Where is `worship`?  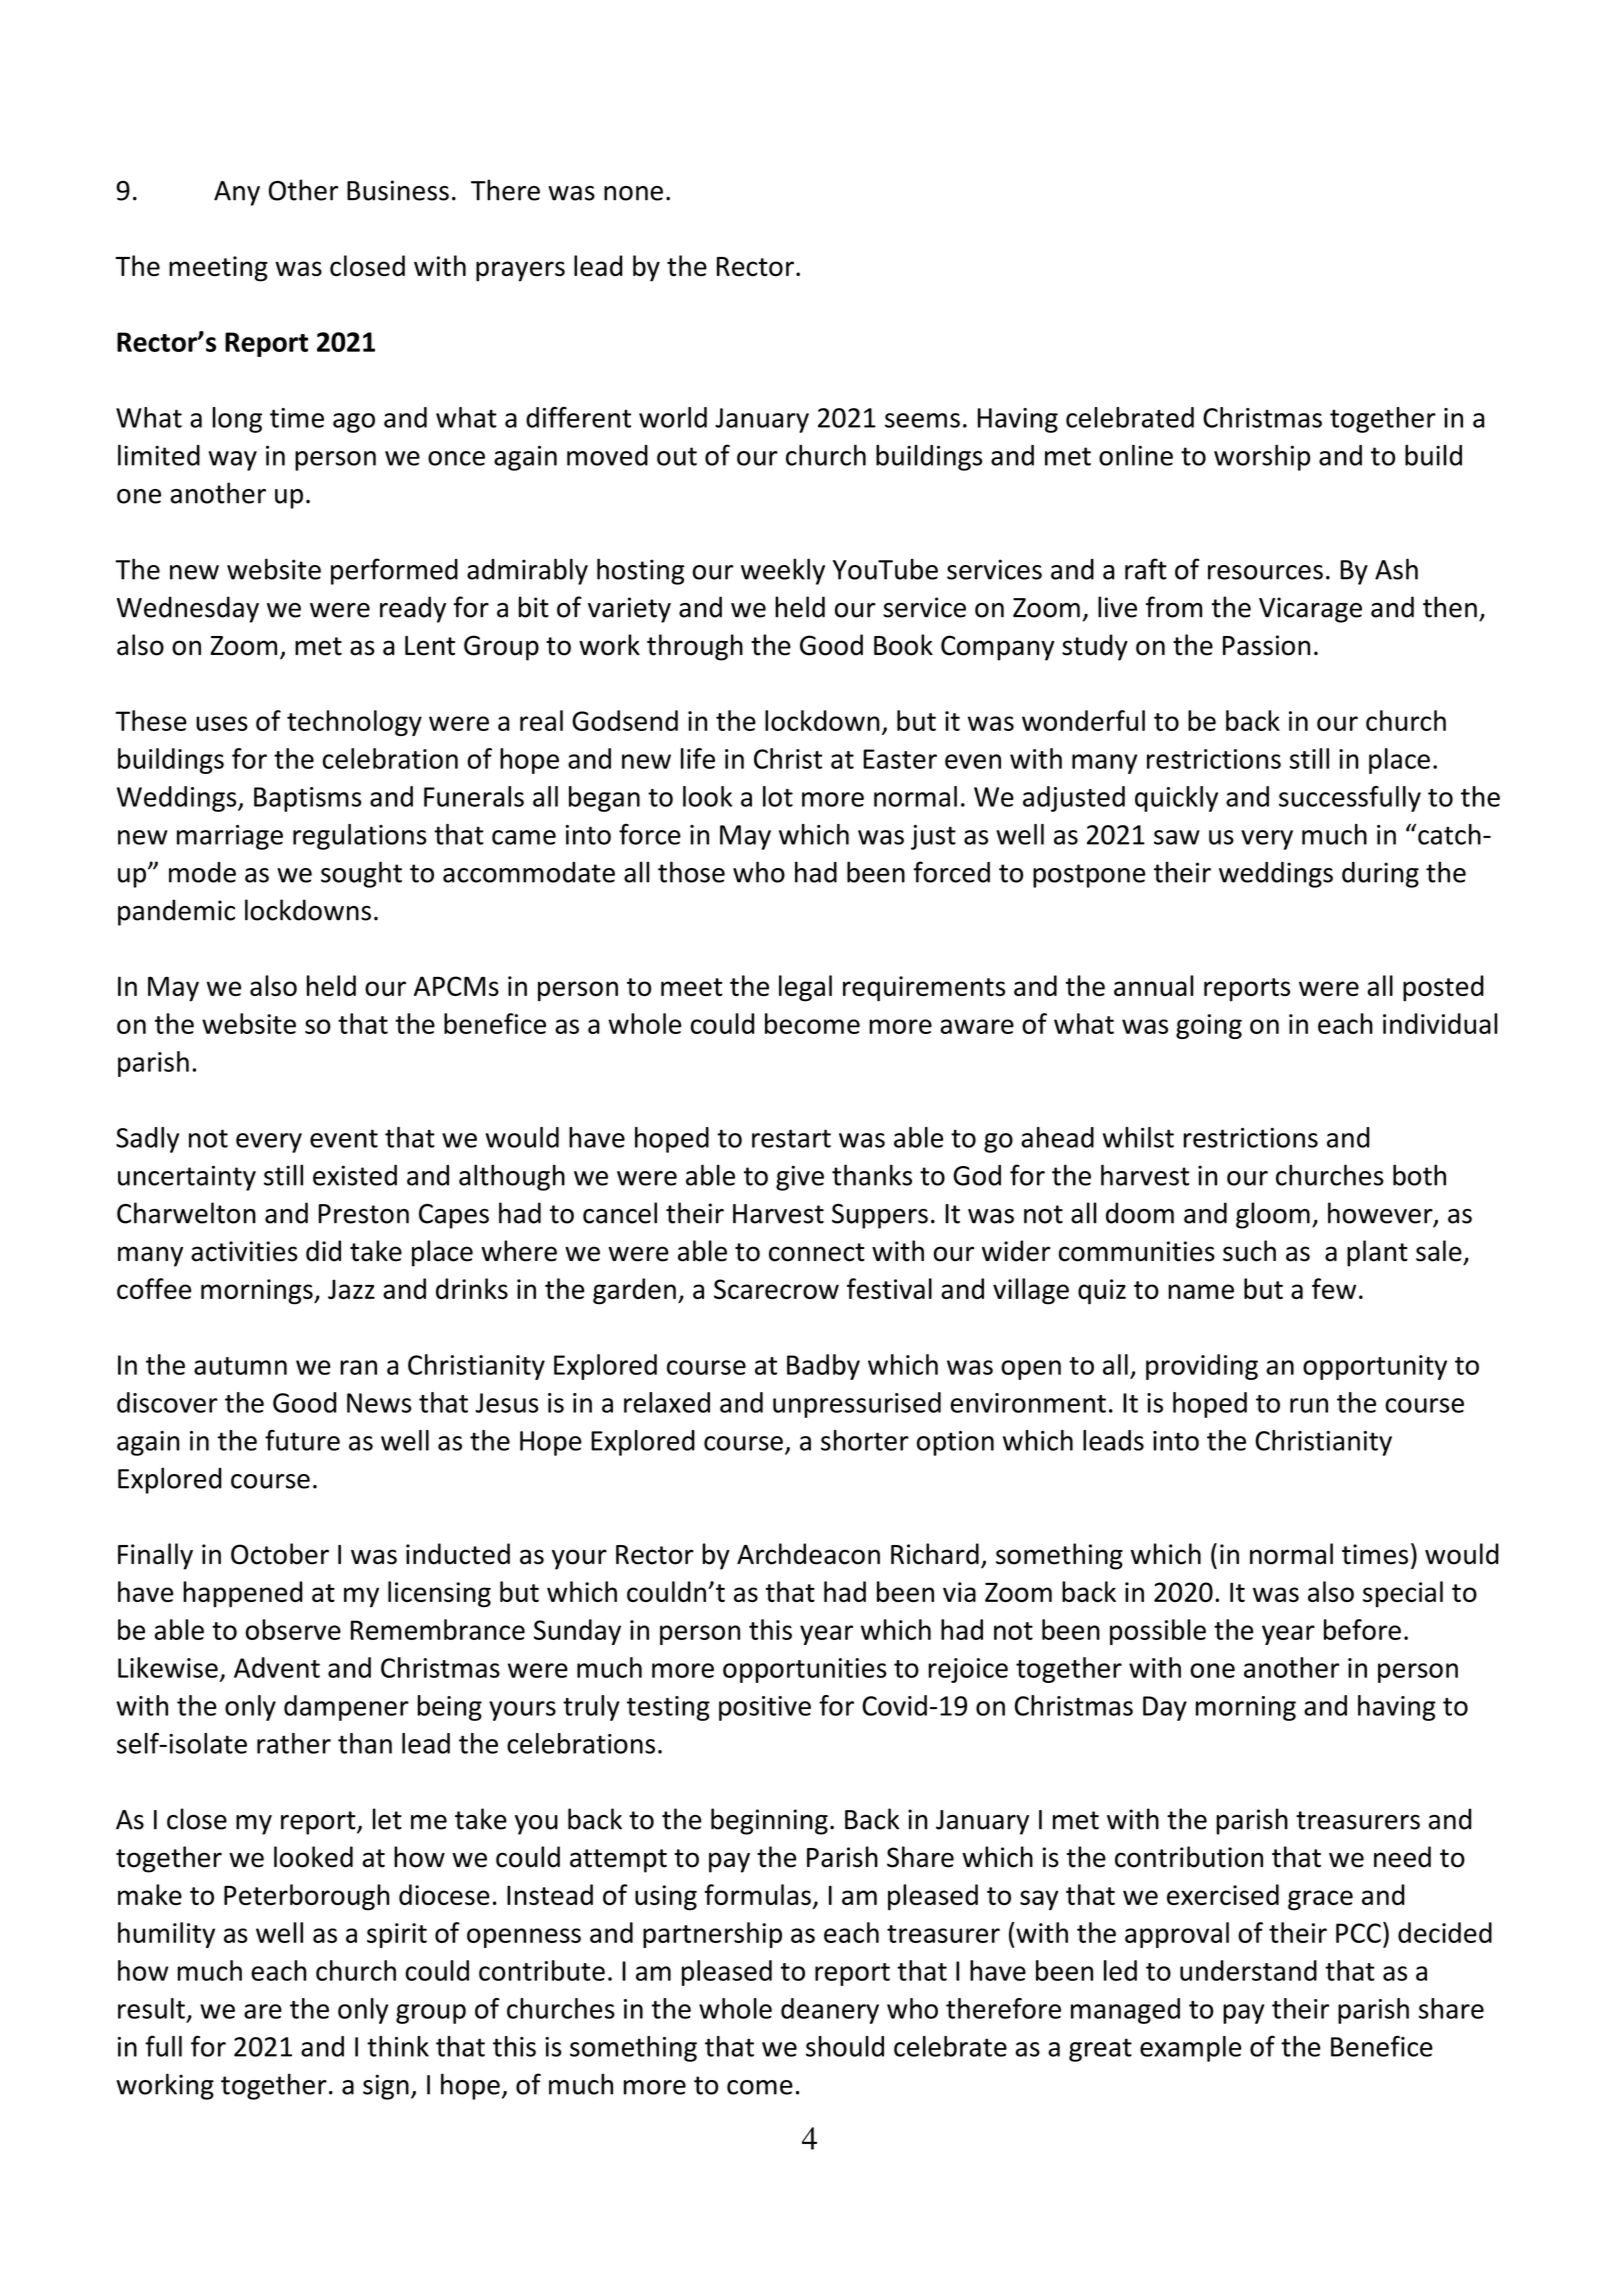 worship is located at coordinates (1262, 457).
